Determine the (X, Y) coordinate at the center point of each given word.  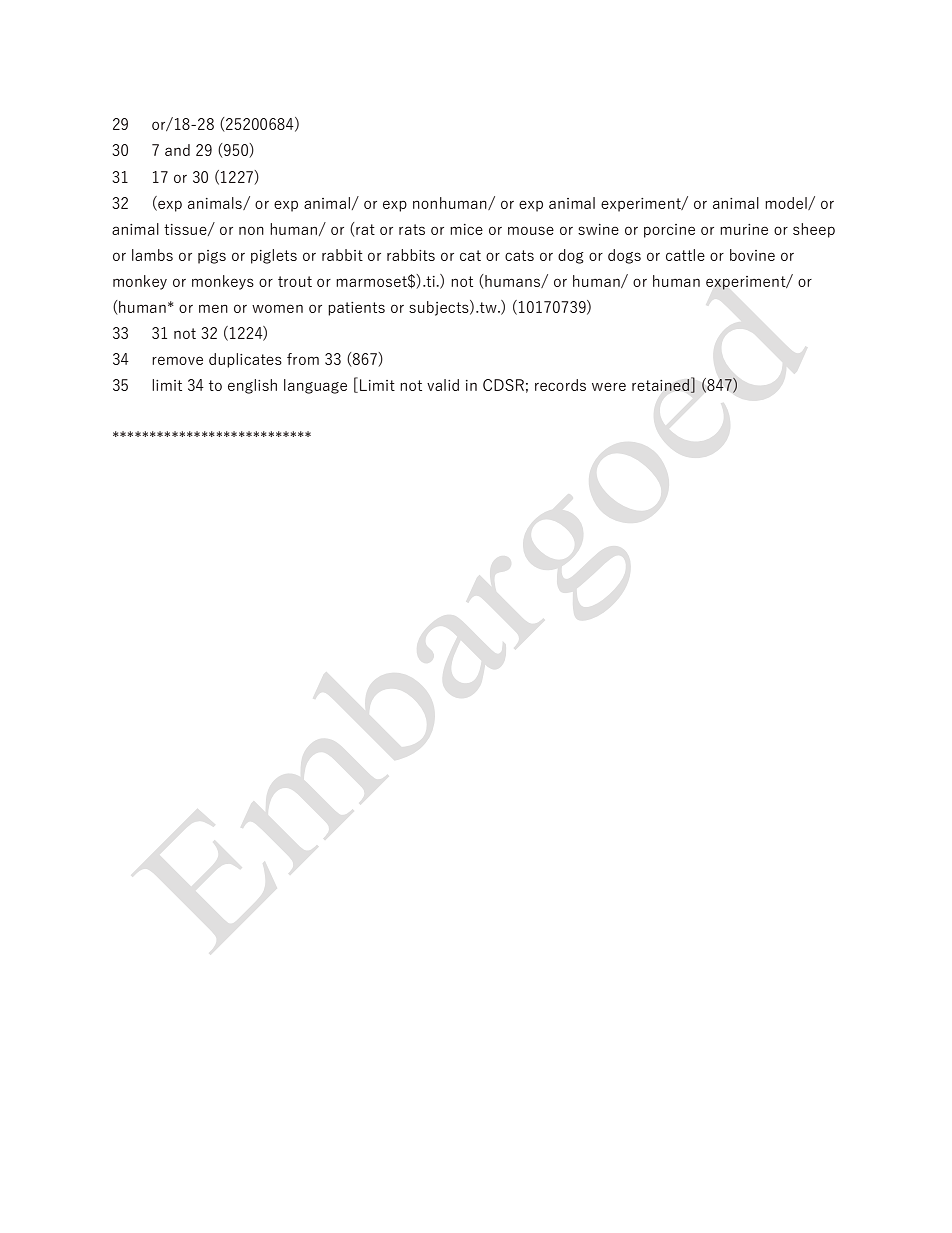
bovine (752, 255)
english (252, 386)
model (787, 203)
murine (744, 229)
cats (519, 255)
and (177, 150)
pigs (212, 257)
